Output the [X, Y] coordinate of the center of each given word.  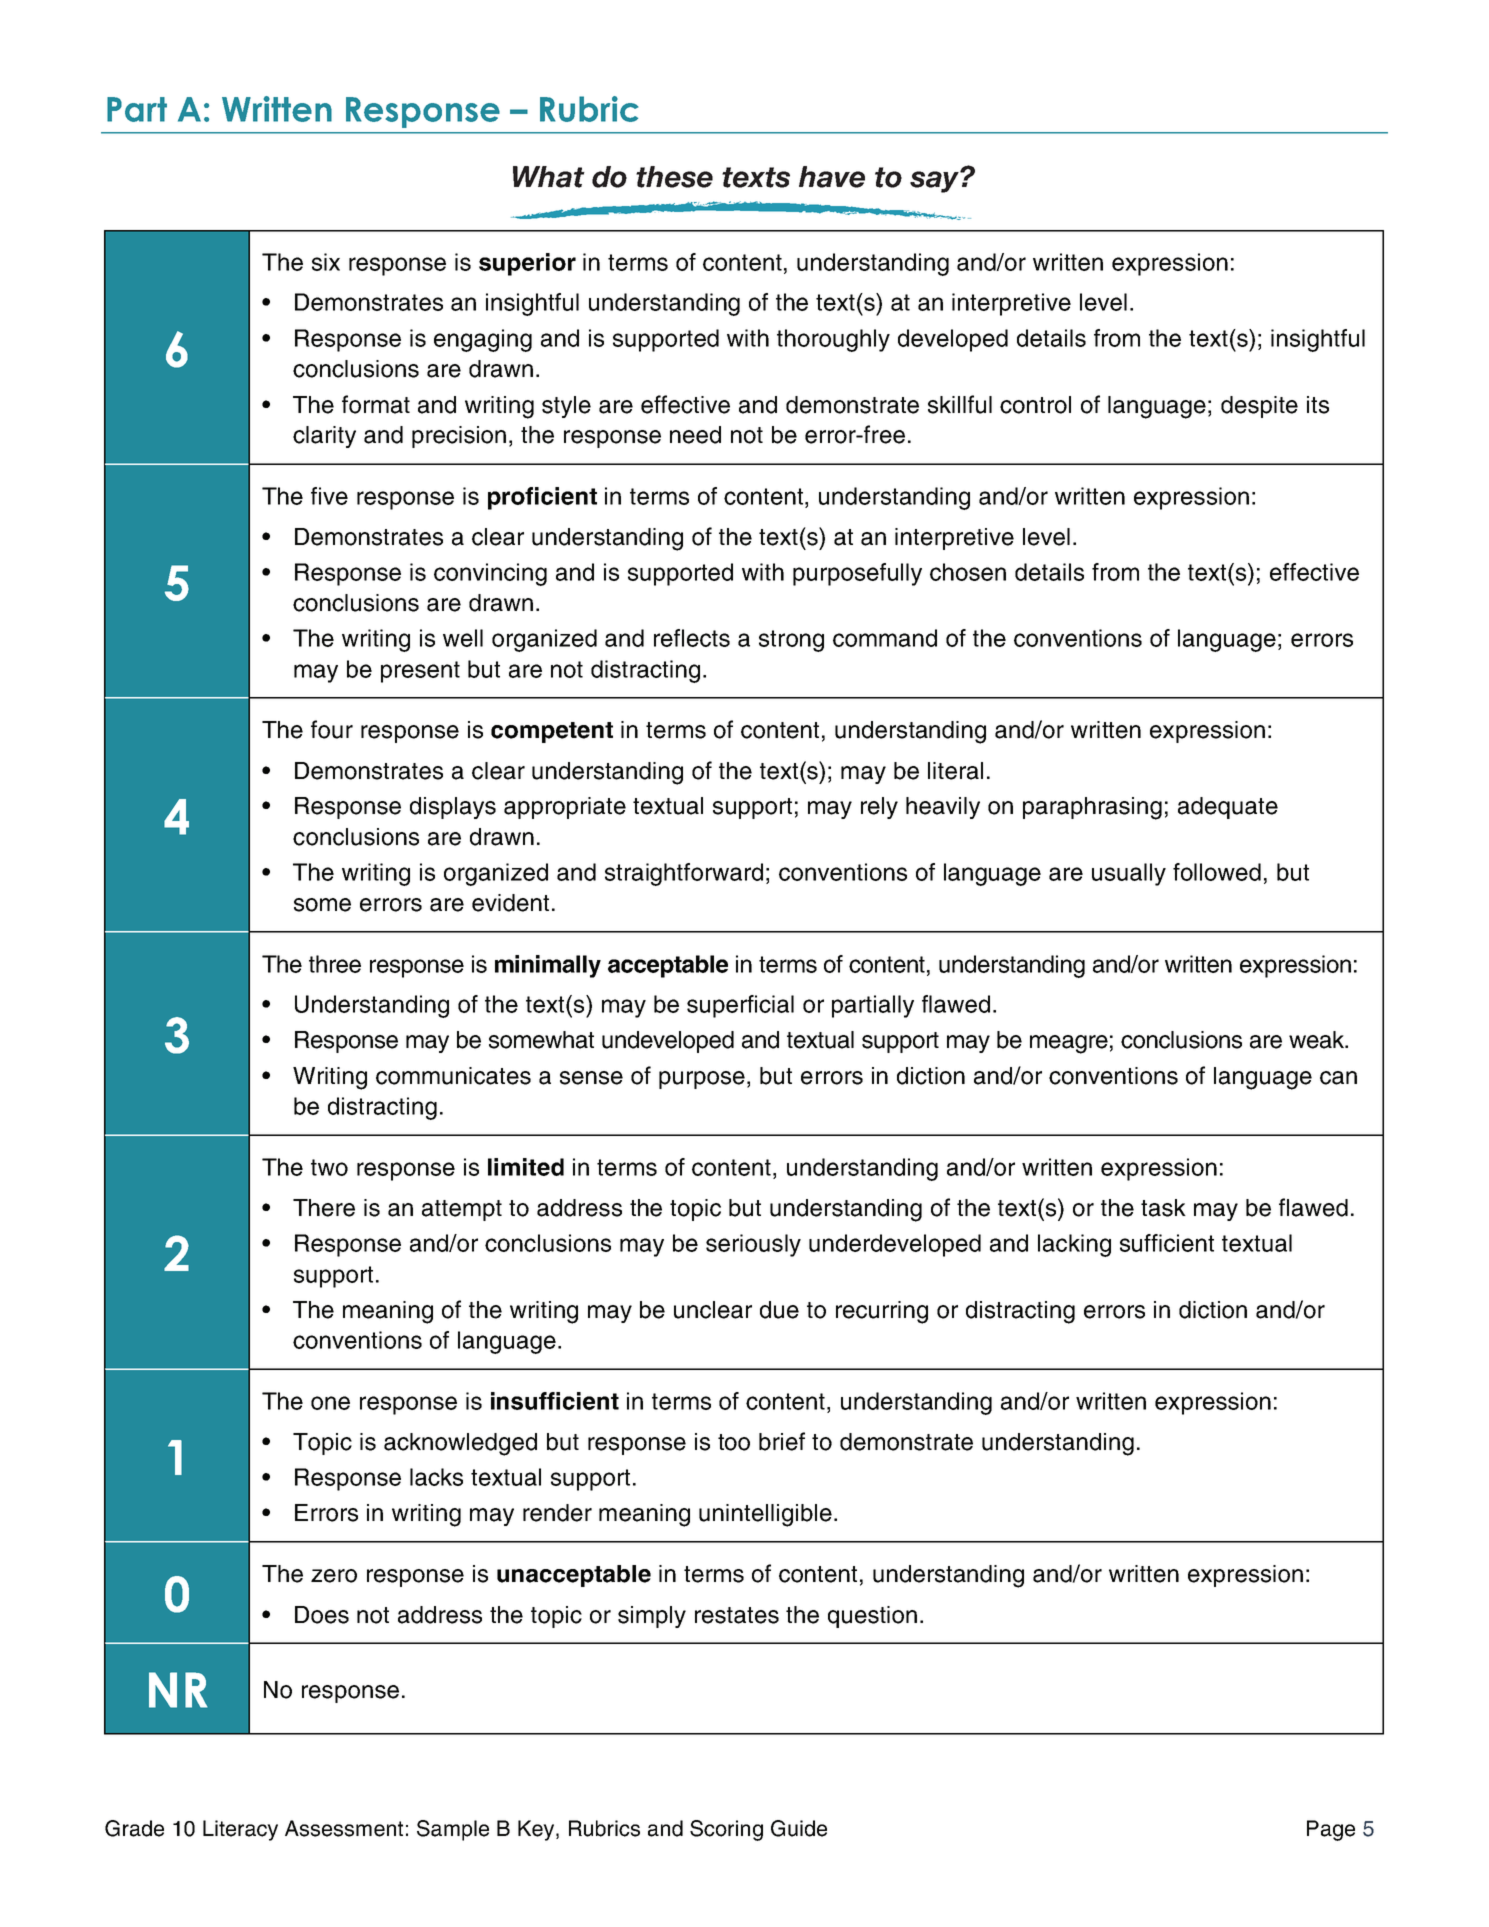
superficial [740, 1006]
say [935, 181]
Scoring [726, 1830]
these [674, 177]
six [326, 262]
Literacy [240, 1830]
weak [1317, 1040]
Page [1331, 1830]
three [335, 964]
